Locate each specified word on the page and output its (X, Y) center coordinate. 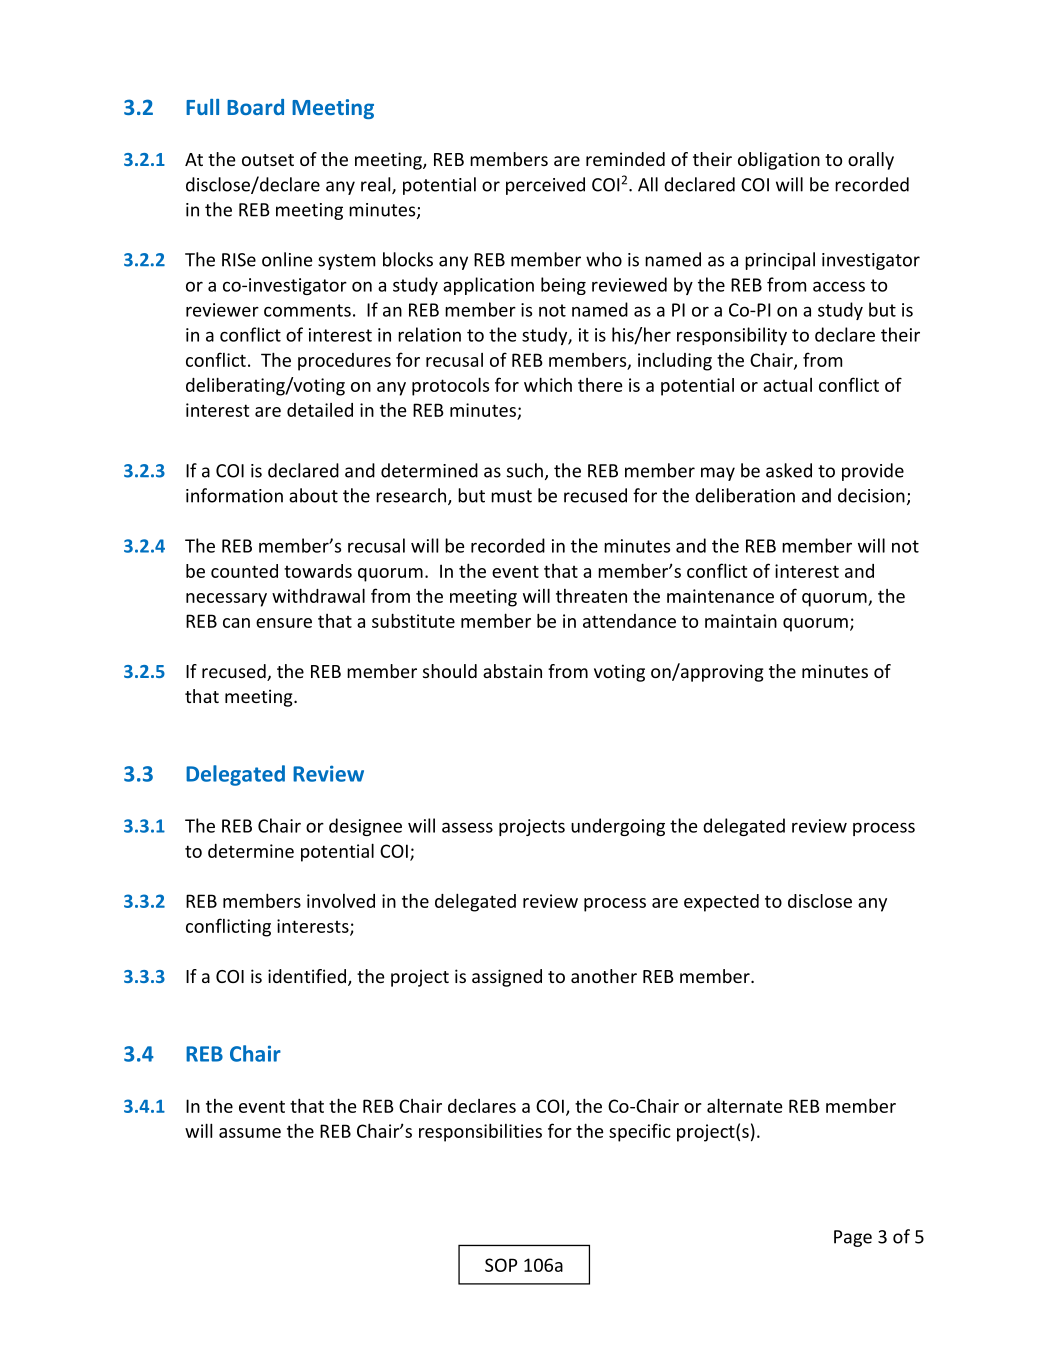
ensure (284, 623)
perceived (545, 186)
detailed (320, 410)
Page (853, 1238)
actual (787, 385)
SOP (501, 1265)
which (548, 384)
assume (250, 1133)
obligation (779, 161)
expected (721, 903)
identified (307, 976)
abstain (512, 671)
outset (268, 160)
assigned (507, 978)
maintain (741, 621)
